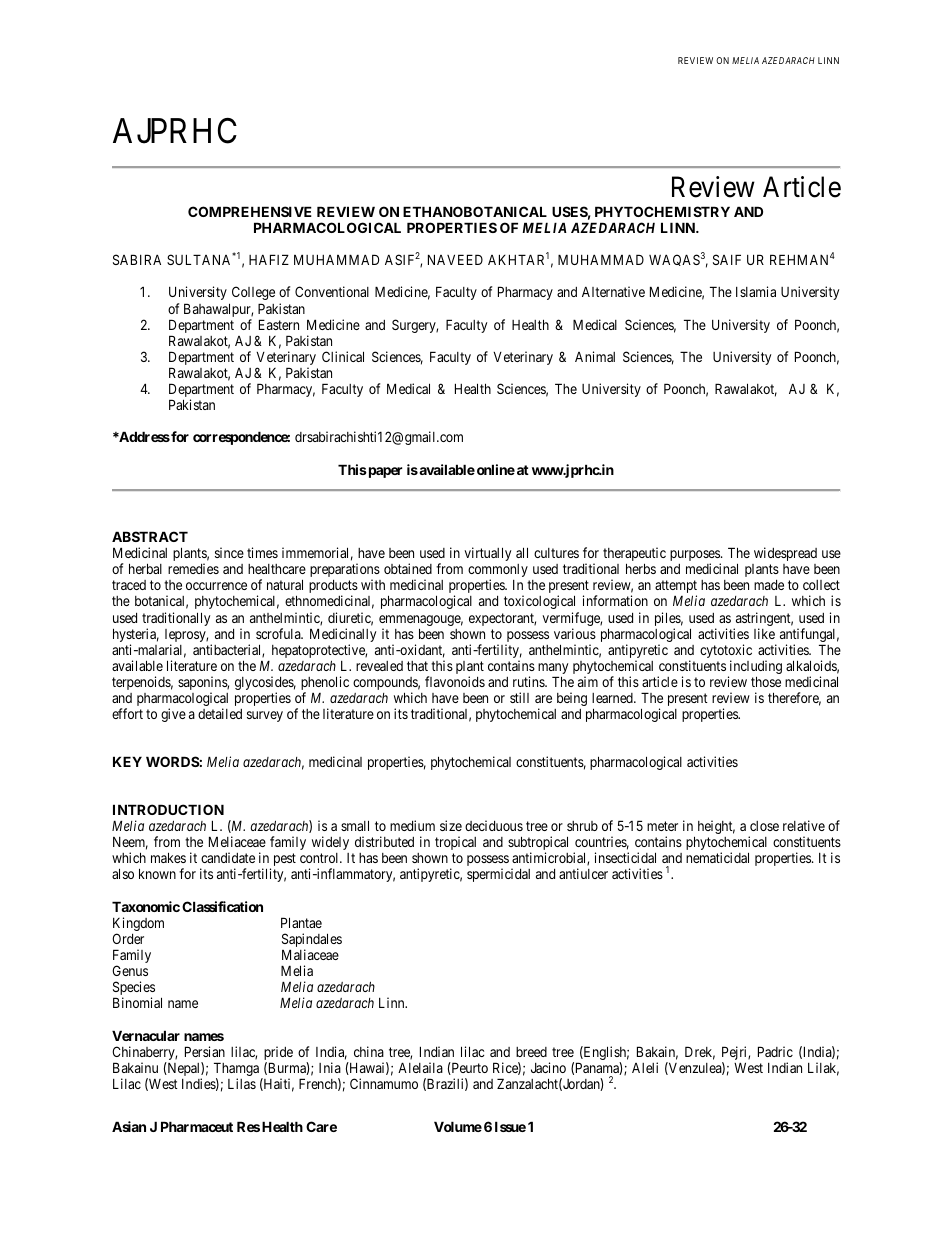 The width and height of the screenshot is (952, 1233). I want to click on size, so click(451, 825).
